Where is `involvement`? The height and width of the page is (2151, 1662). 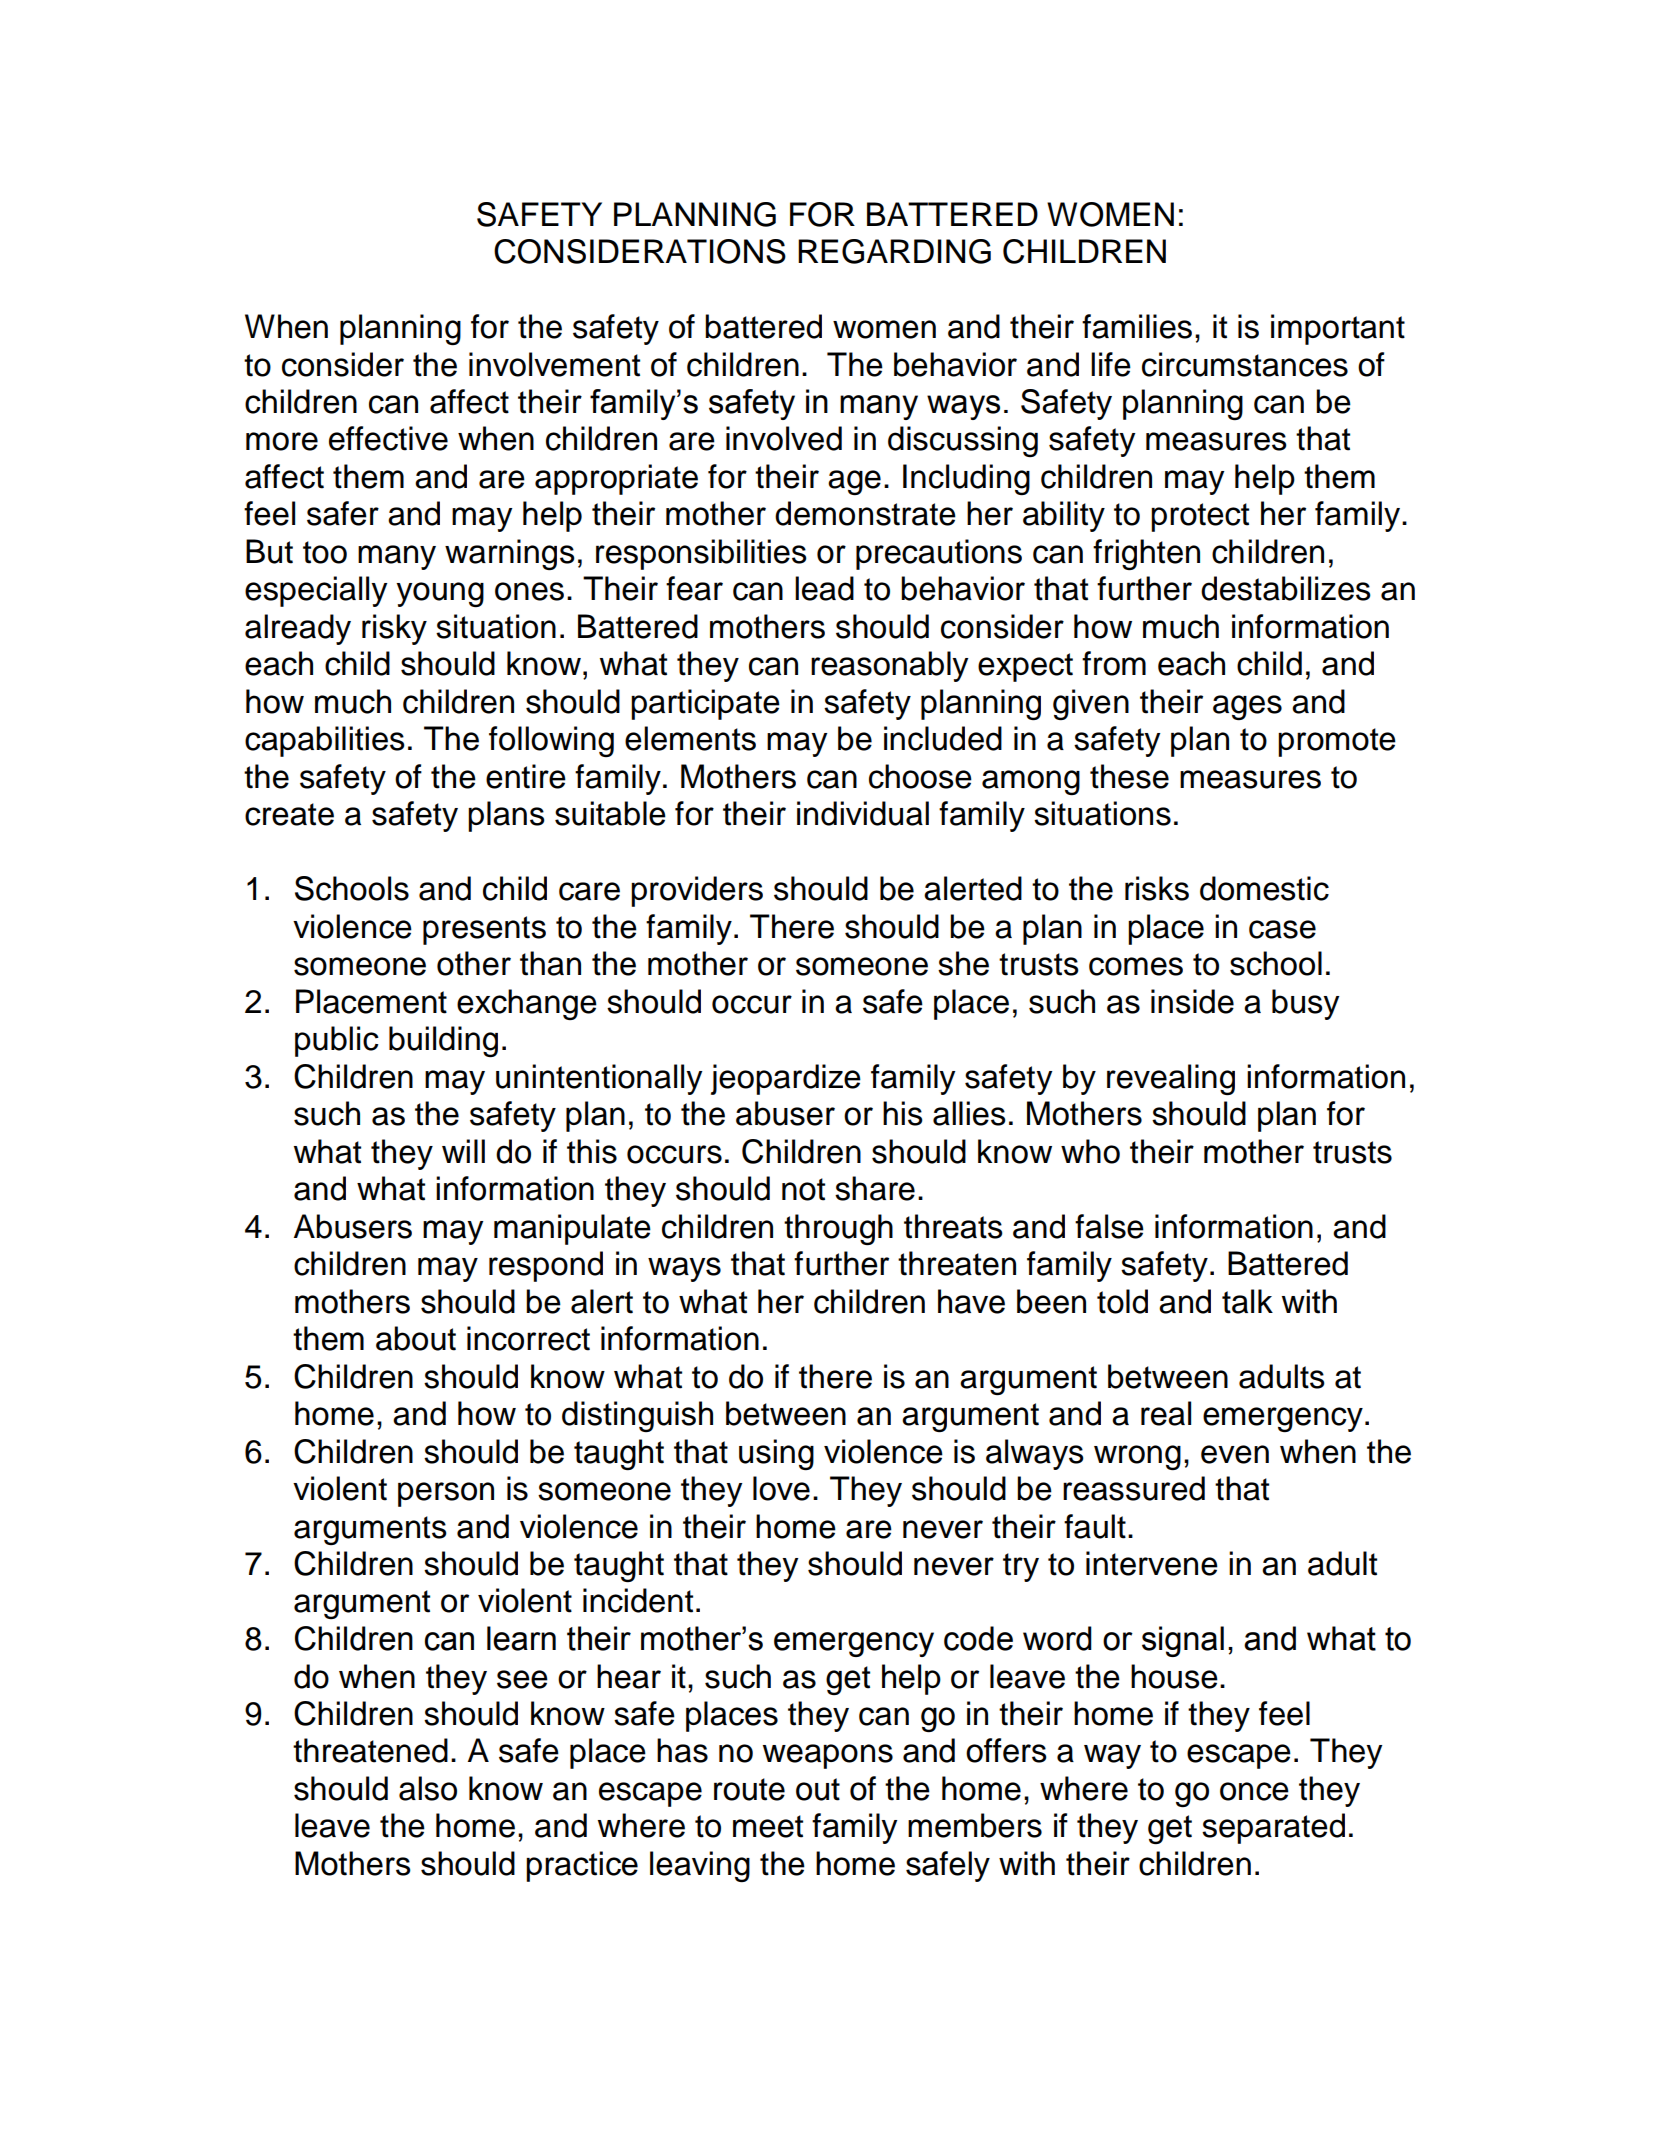
involvement is located at coordinates (554, 364).
